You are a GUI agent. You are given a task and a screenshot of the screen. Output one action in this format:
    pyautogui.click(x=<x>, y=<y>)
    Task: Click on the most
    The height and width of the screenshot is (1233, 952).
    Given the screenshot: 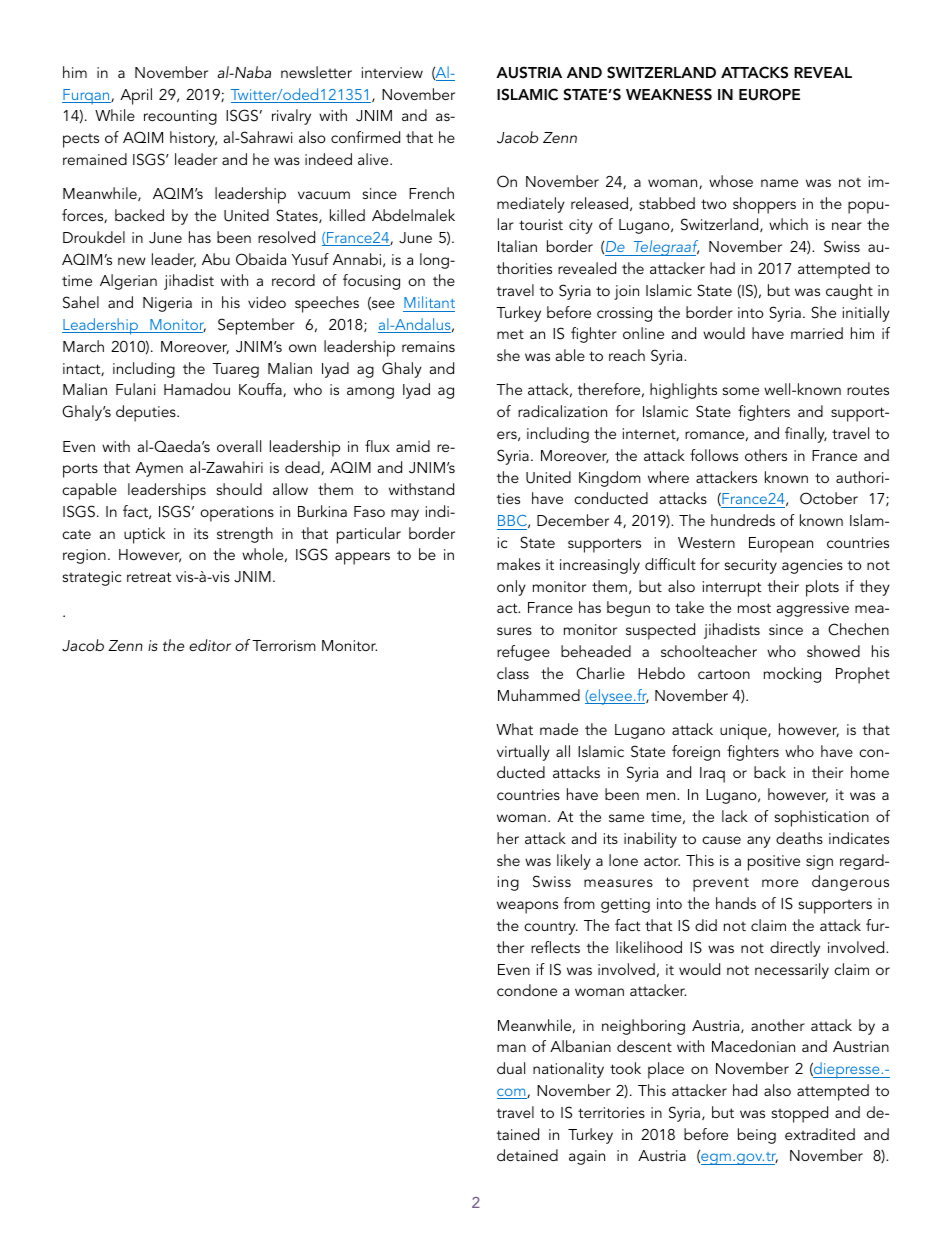 What is the action you would take?
    pyautogui.click(x=754, y=608)
